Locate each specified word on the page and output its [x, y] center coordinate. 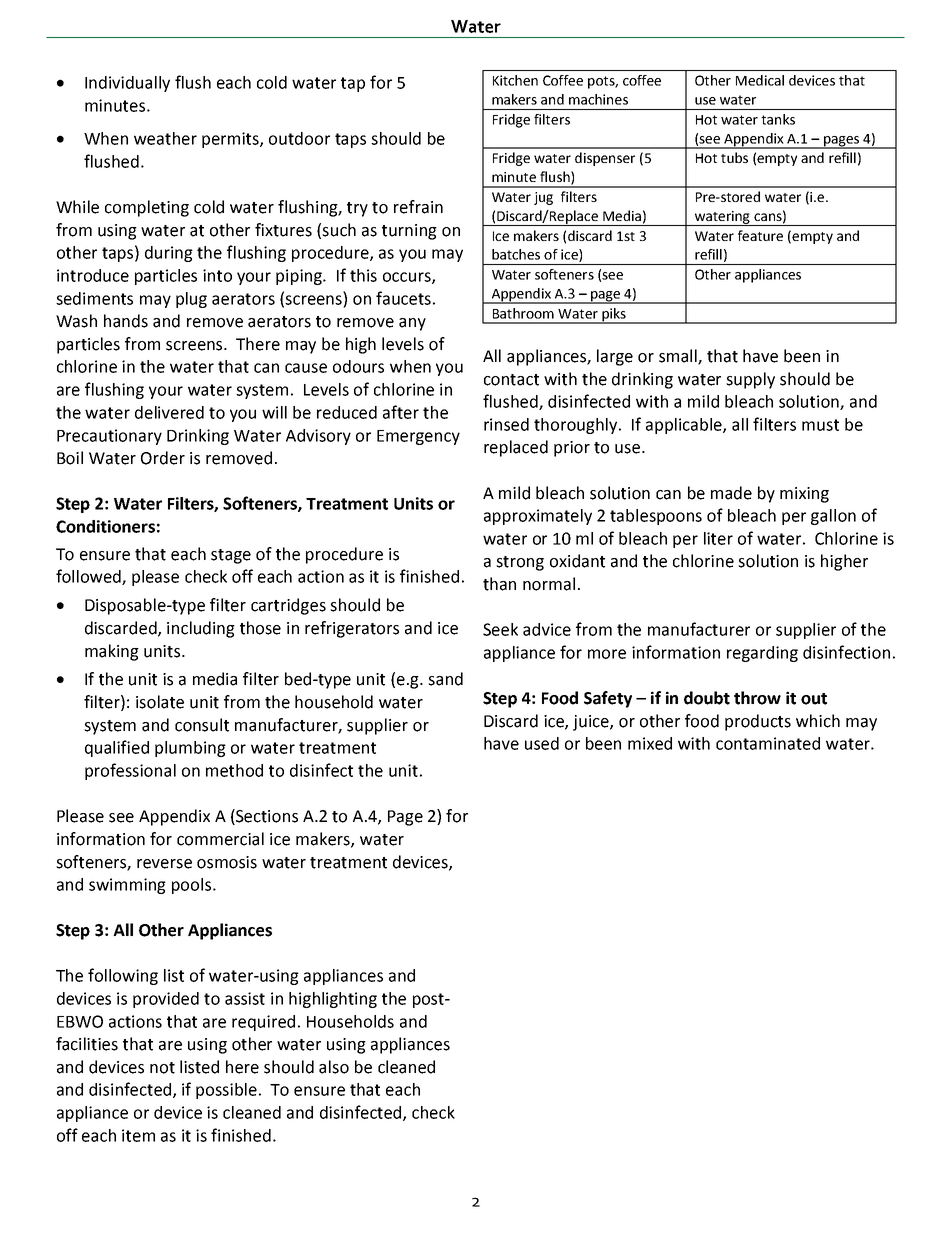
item [138, 1135]
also [334, 1067]
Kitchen [515, 80]
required [263, 1023]
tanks [778, 119]
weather [165, 138]
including [201, 629]
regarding [762, 654]
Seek [500, 629]
